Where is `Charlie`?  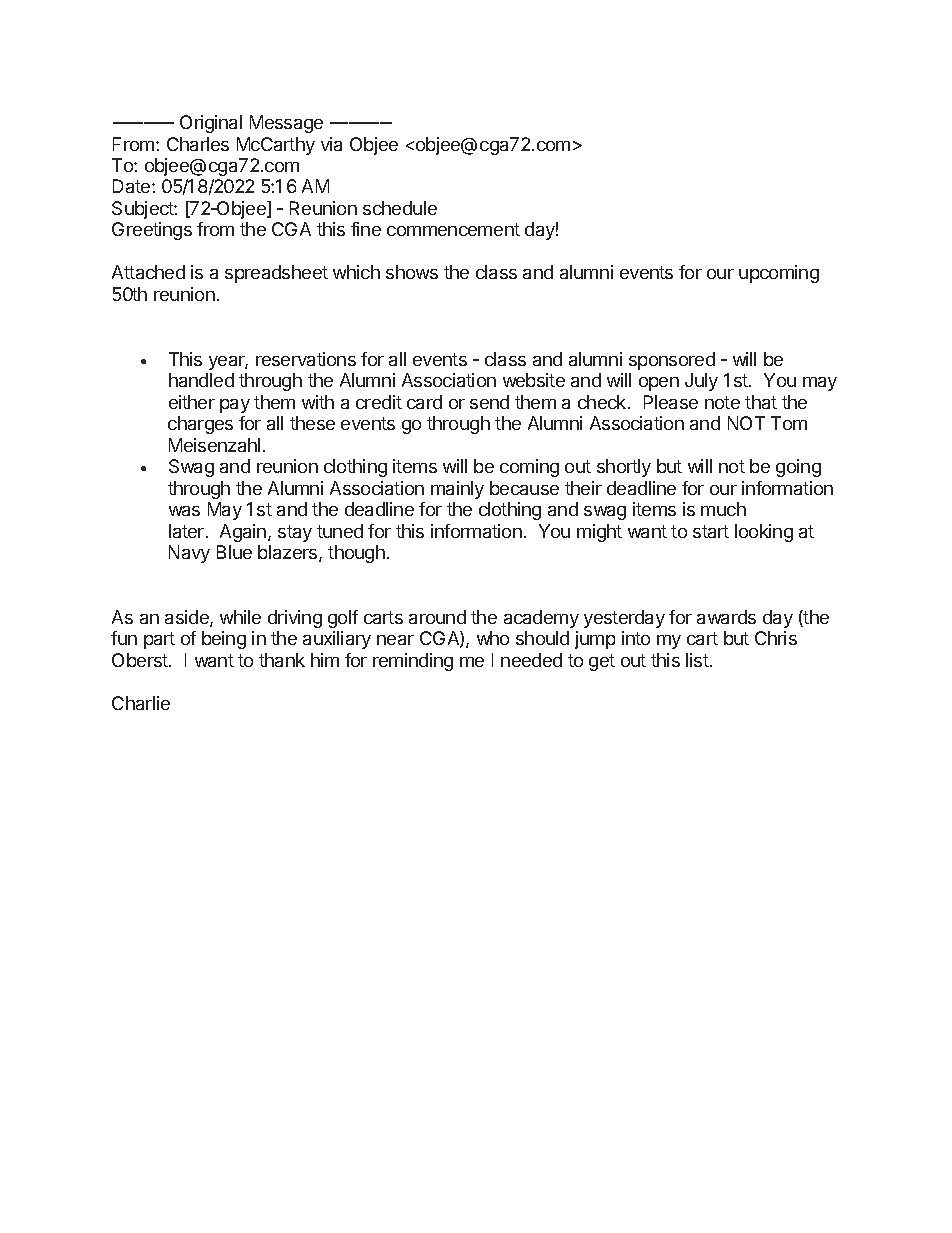 Charlie is located at coordinates (141, 703).
